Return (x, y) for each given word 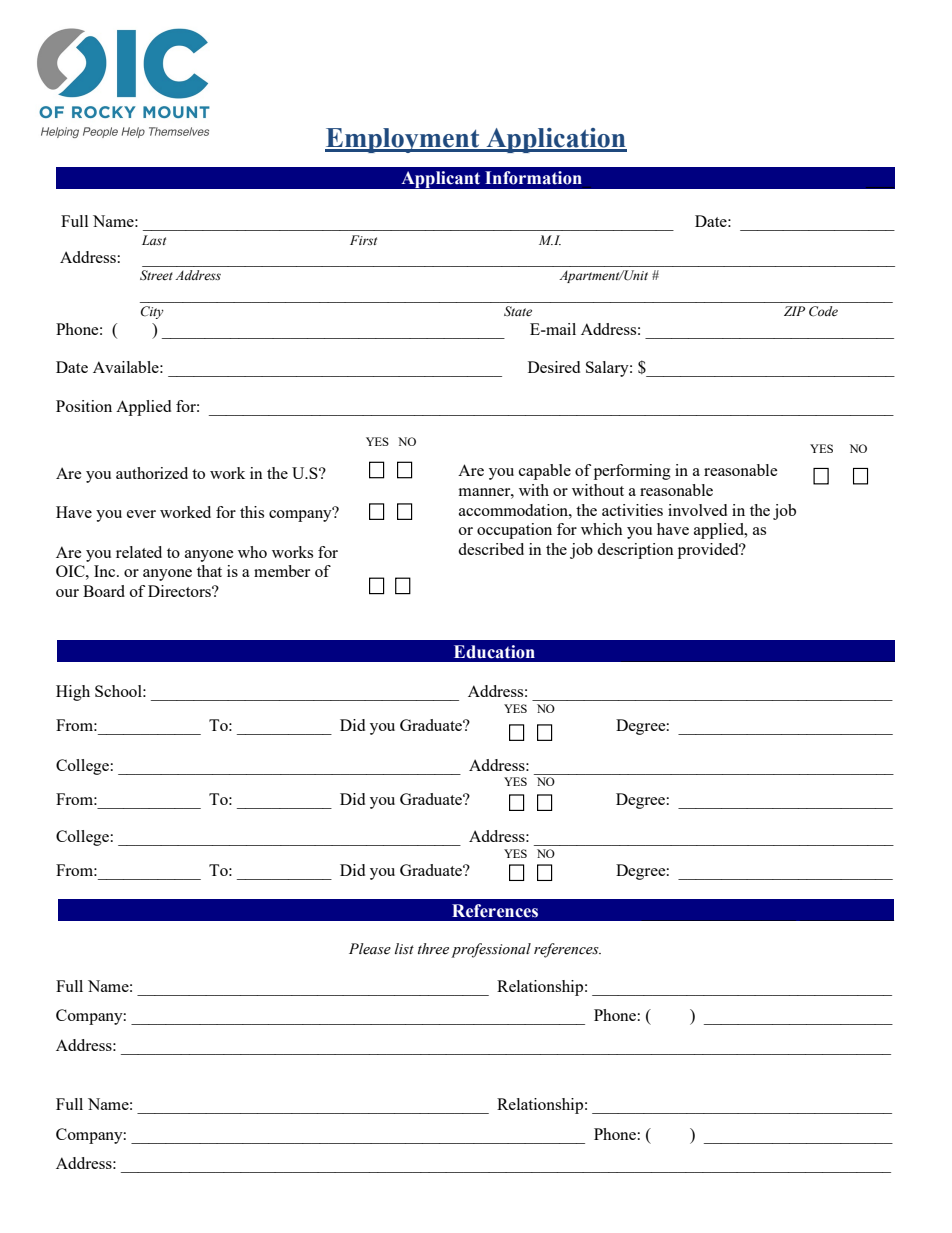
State (518, 311)
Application (555, 140)
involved (697, 510)
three (433, 949)
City (152, 312)
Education (494, 652)
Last (154, 240)
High (73, 693)
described (491, 549)
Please (370, 949)
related (139, 552)
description (635, 551)
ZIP (794, 311)
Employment (403, 140)
